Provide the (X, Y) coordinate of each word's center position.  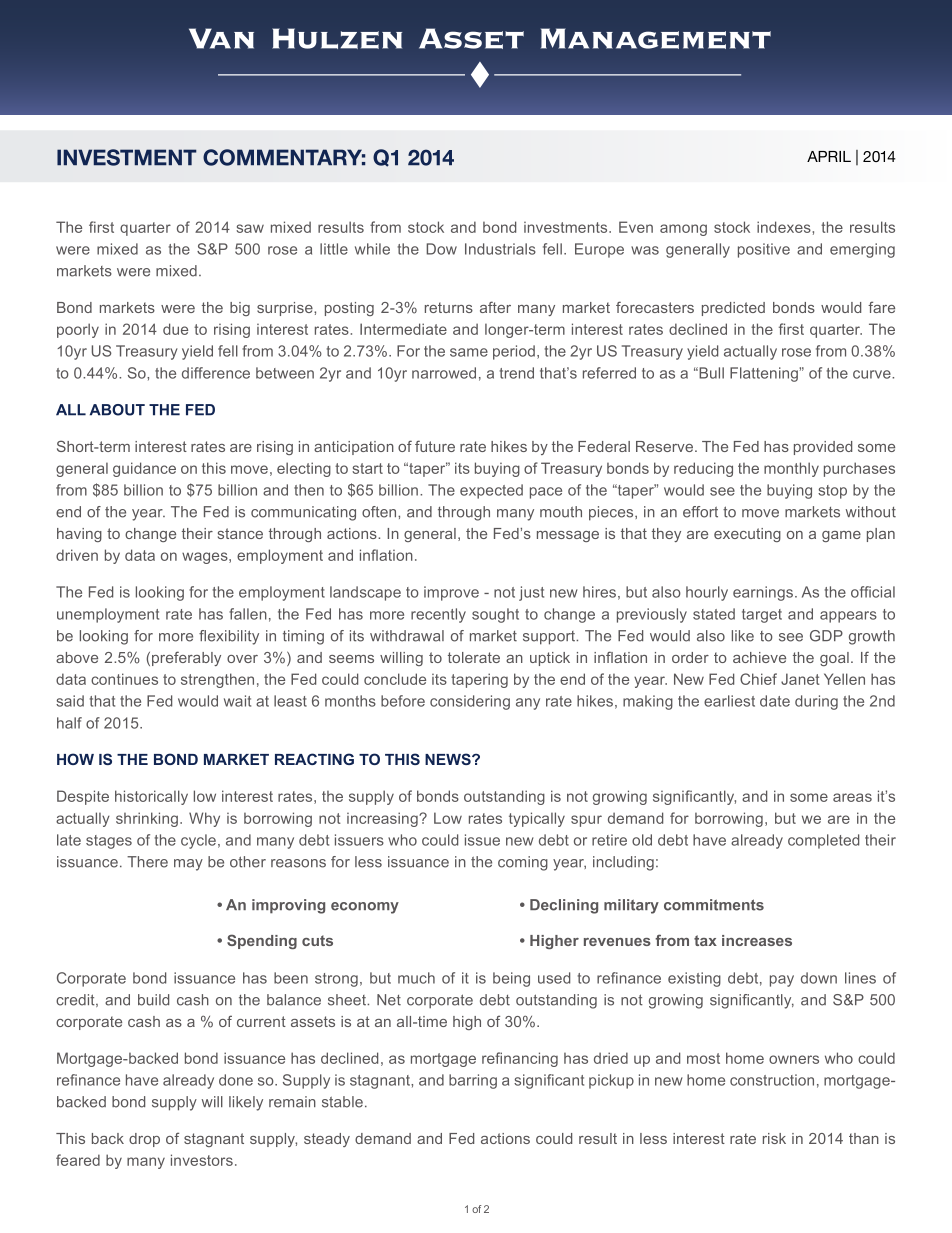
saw (250, 228)
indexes (785, 227)
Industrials (500, 249)
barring (473, 1081)
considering (470, 702)
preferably (186, 658)
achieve (759, 657)
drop (144, 1140)
